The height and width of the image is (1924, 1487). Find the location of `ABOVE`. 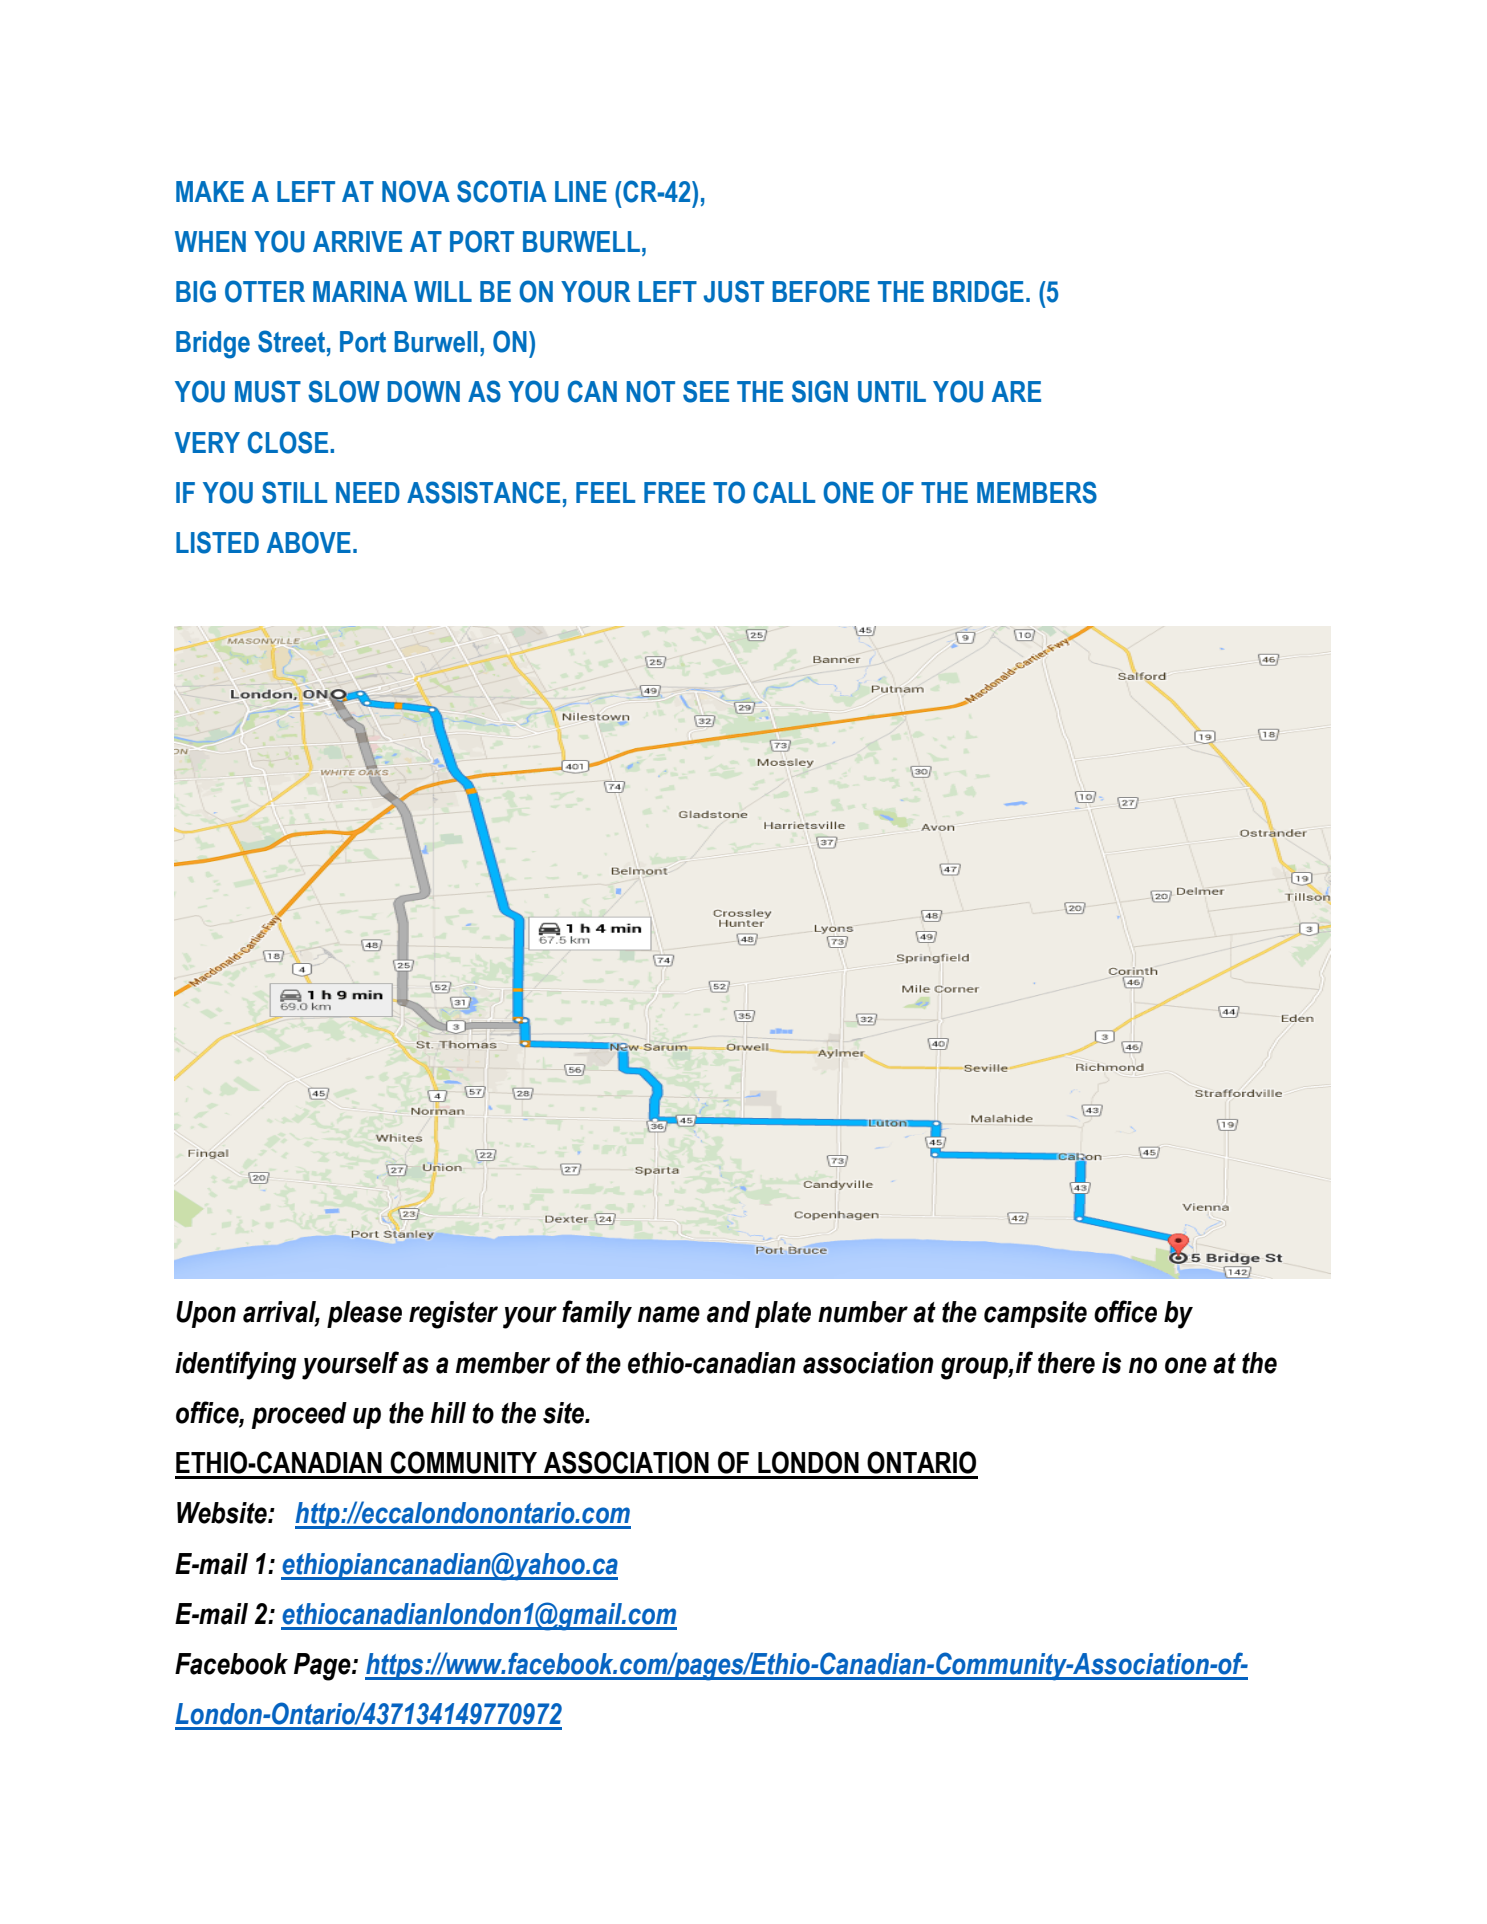

ABOVE is located at coordinates (309, 542).
